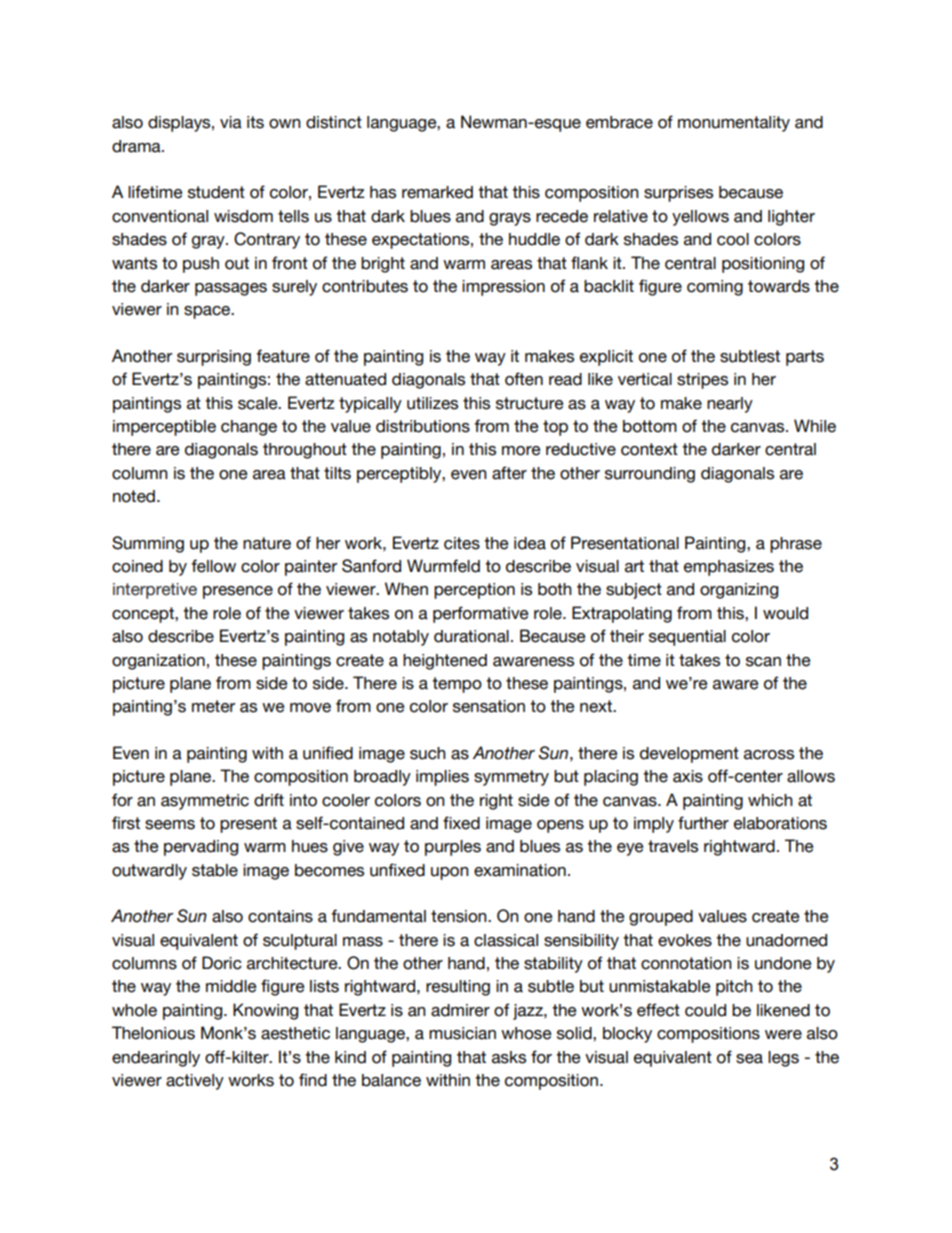  What do you see at coordinates (249, 428) in the image?
I see `change` at bounding box center [249, 428].
